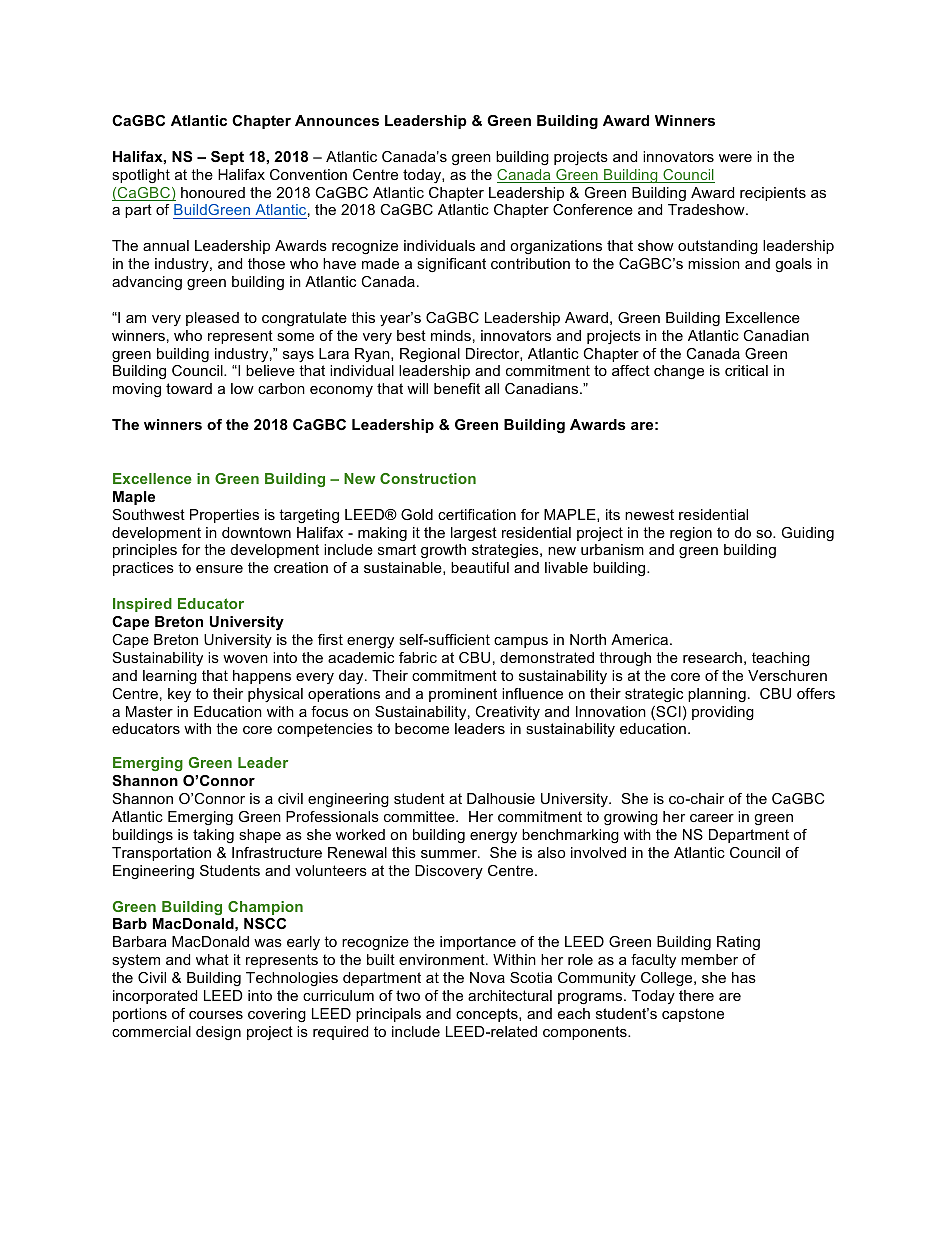 This page has width=952, height=1233. I want to click on Announces, so click(337, 120).
